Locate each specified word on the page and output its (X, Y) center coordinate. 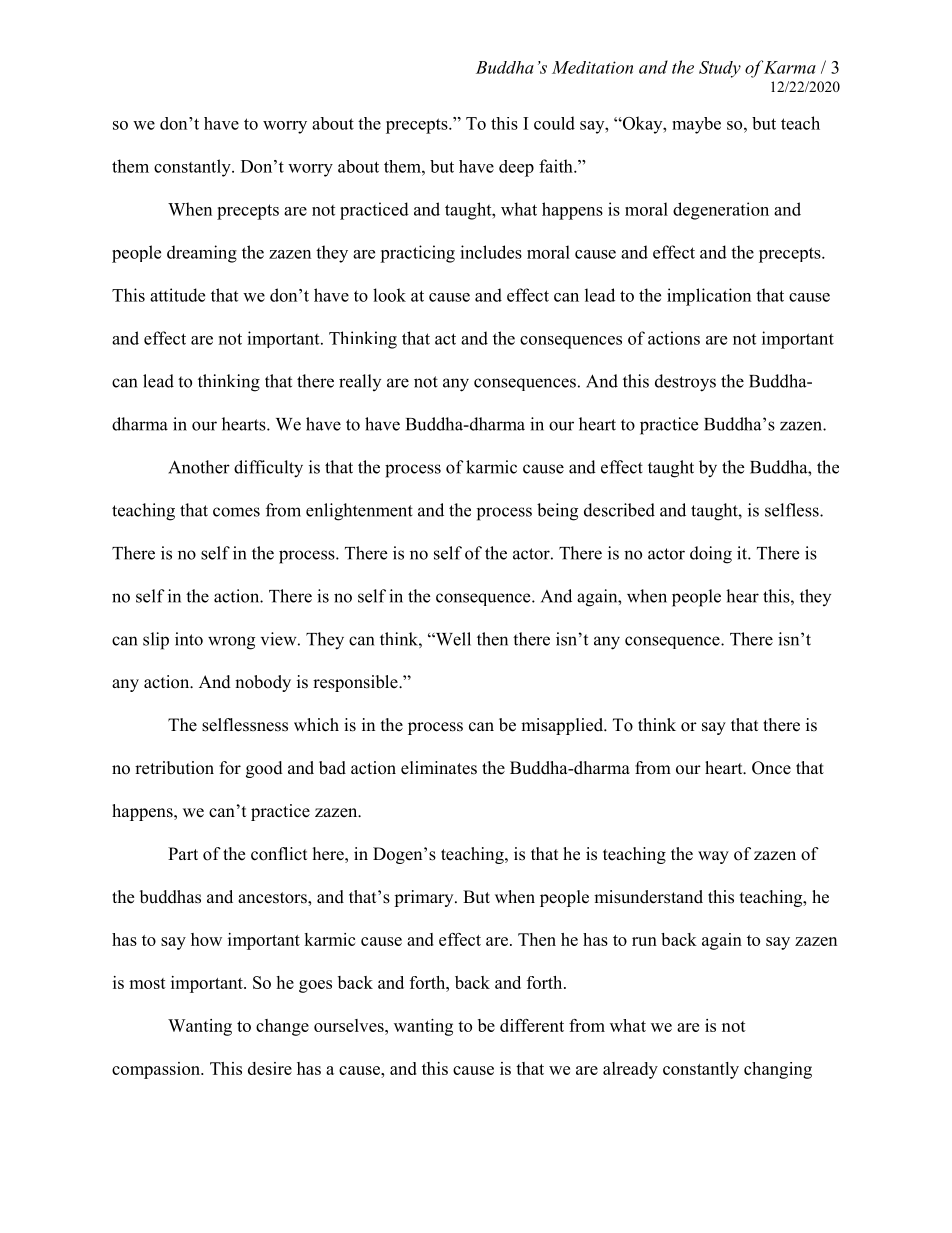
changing (778, 1070)
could (554, 123)
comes (236, 512)
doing (711, 555)
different (532, 1025)
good (264, 769)
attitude (177, 295)
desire (270, 1068)
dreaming (202, 254)
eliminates (439, 768)
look (389, 295)
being (557, 512)
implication (709, 297)
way (713, 857)
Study (720, 69)
